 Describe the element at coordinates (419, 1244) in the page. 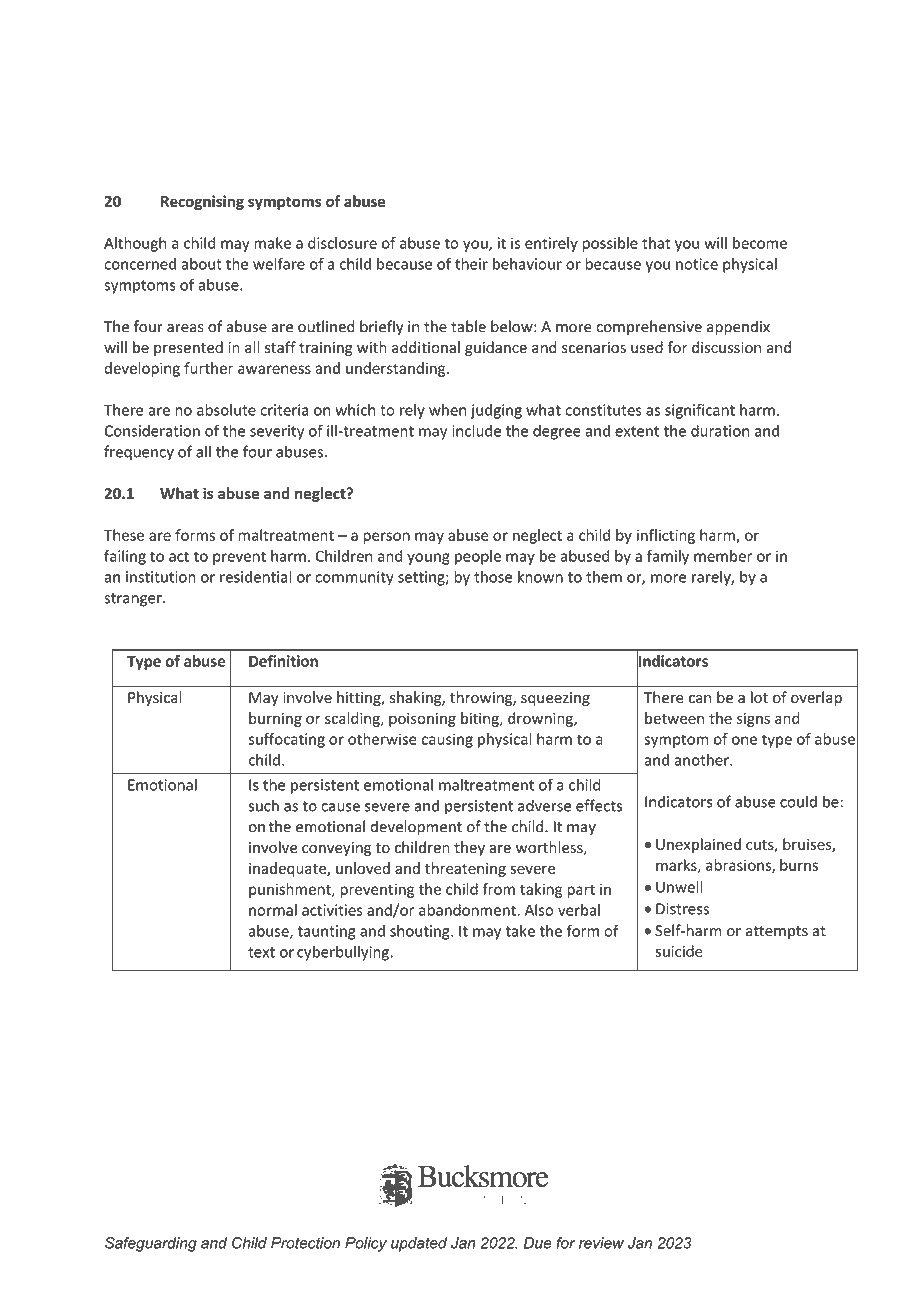

I see `updated` at that location.
